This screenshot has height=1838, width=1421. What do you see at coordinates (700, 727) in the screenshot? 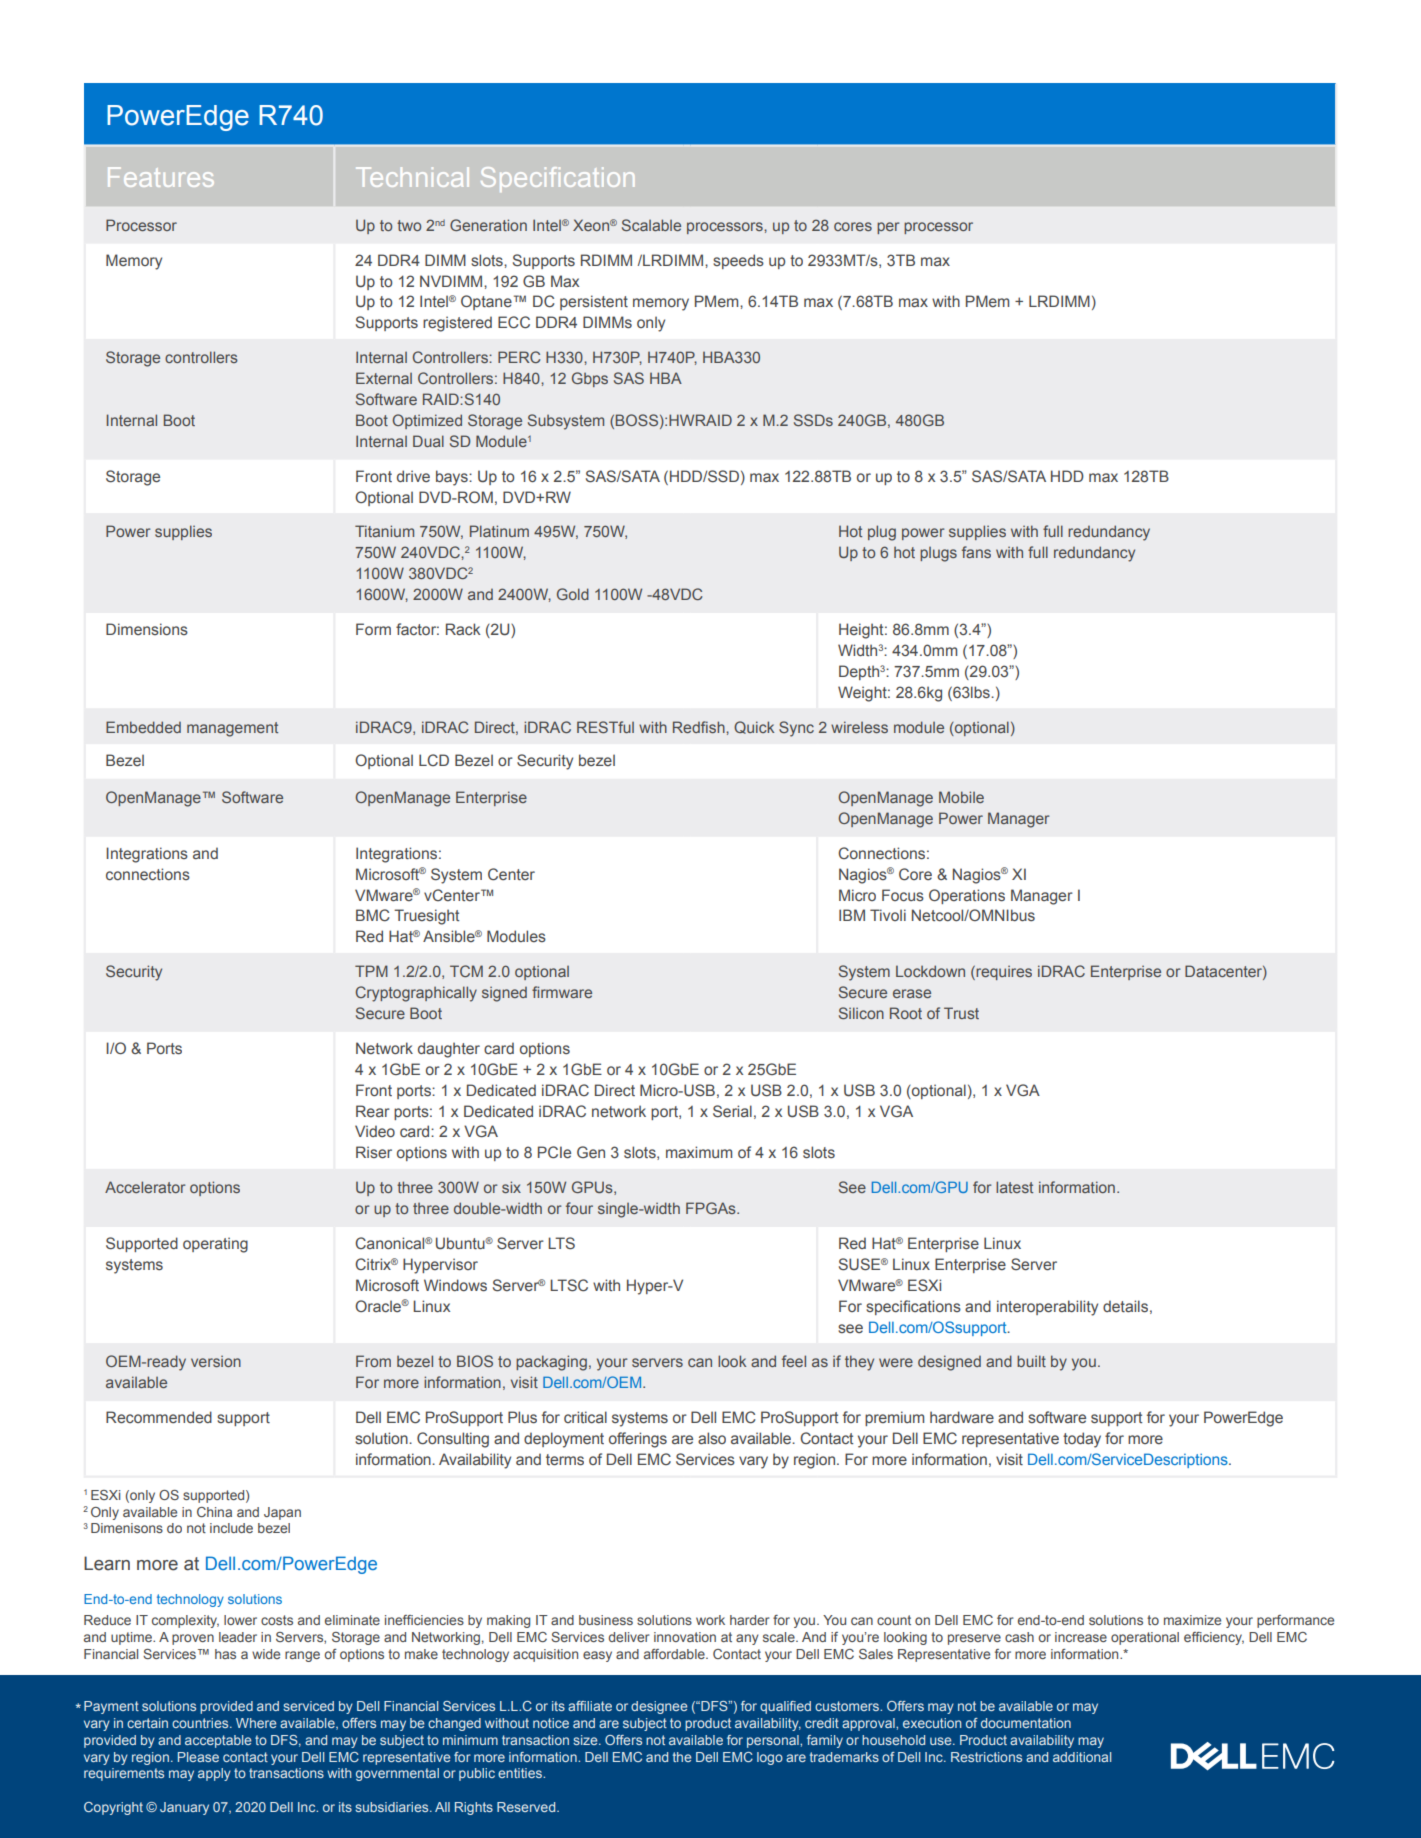
I see `Redfish` at bounding box center [700, 727].
